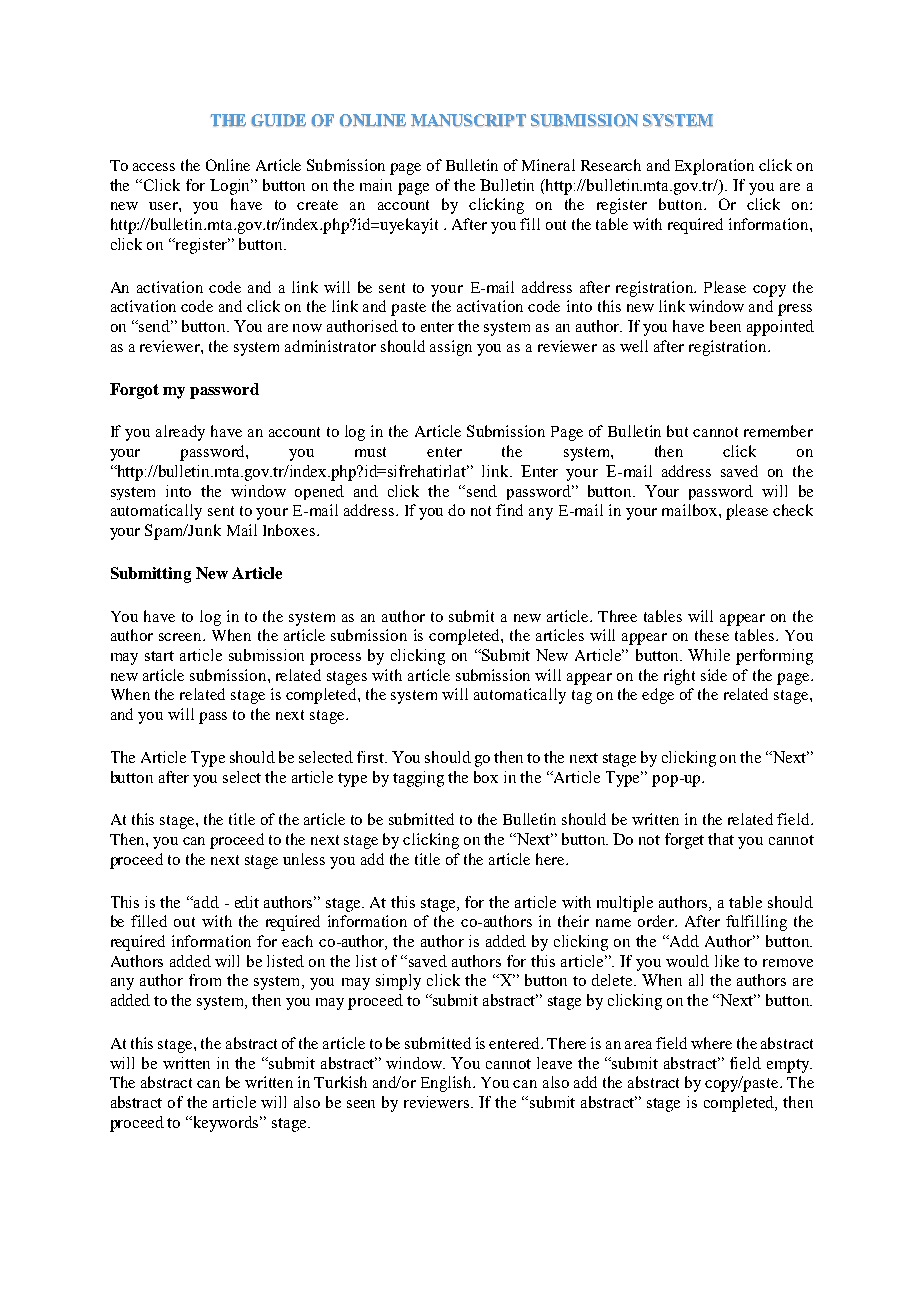  Describe the element at coordinates (226, 1124) in the image. I see `keywords` at that location.
